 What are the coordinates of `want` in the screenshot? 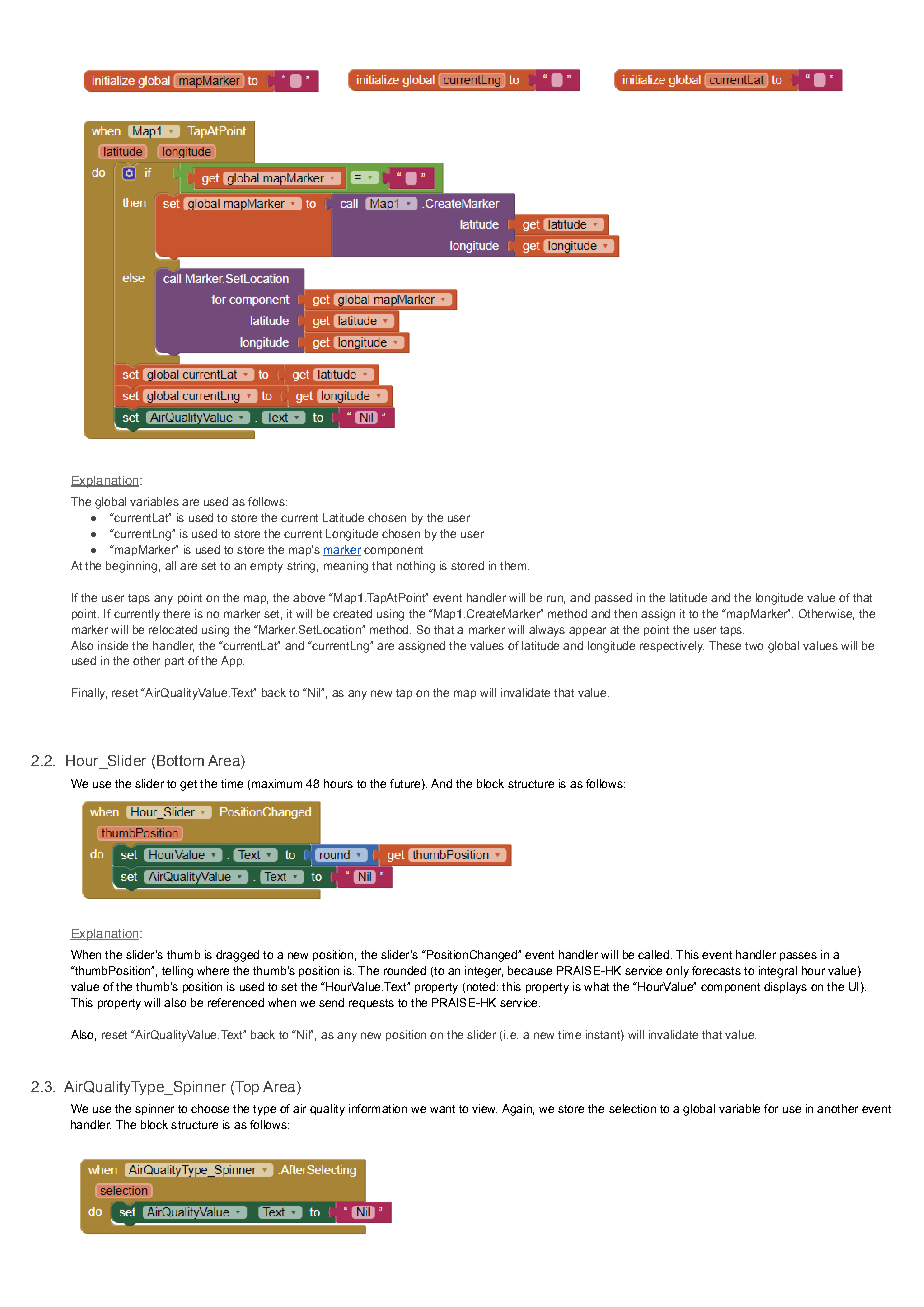 It's located at (442, 1109).
